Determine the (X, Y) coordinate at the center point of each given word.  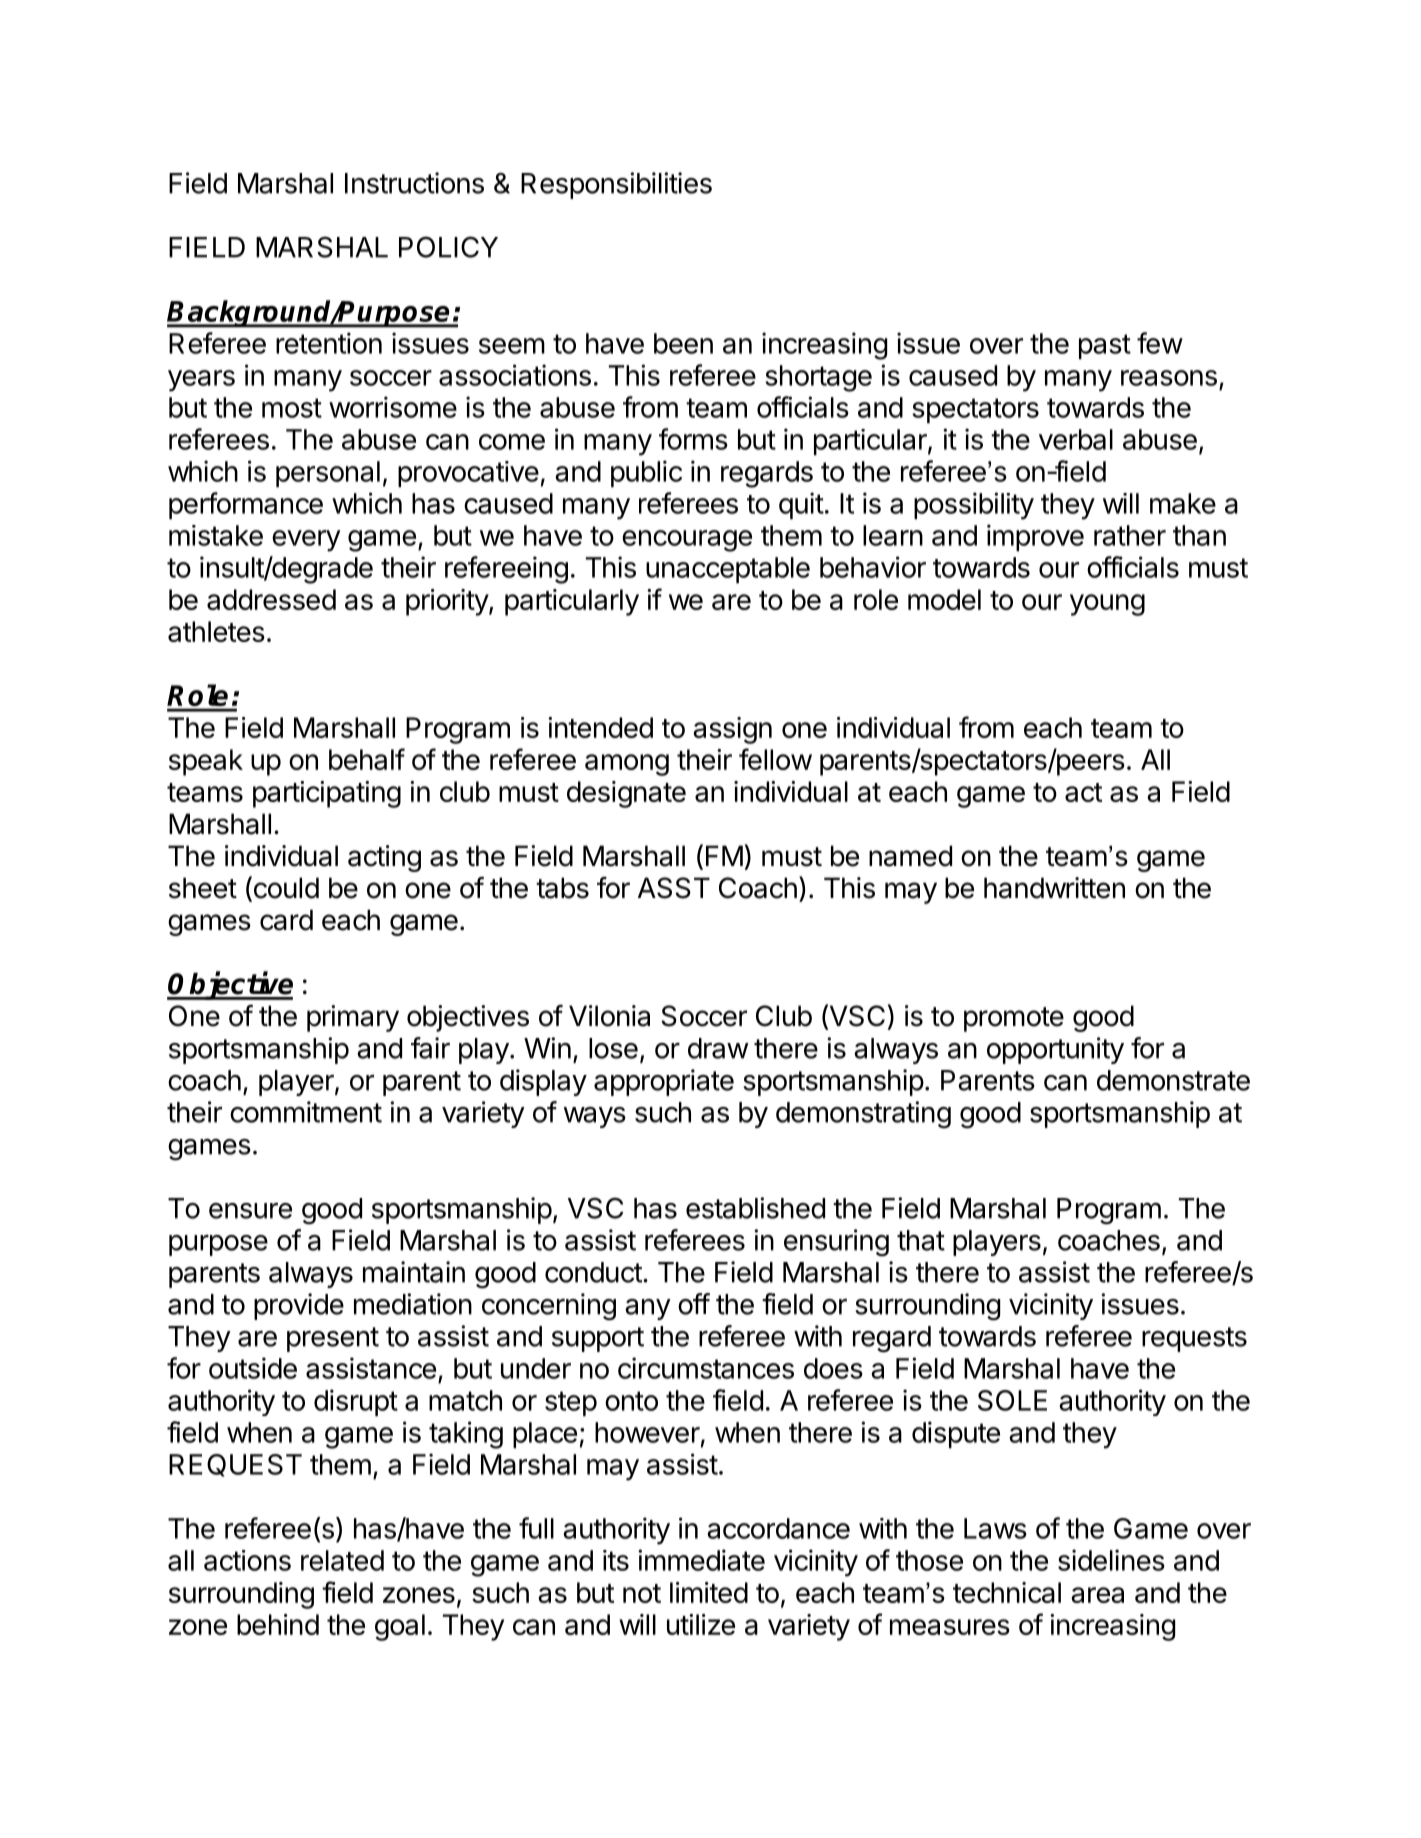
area (1097, 1595)
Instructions (414, 183)
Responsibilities (616, 185)
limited (709, 1592)
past (1105, 346)
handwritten (1054, 888)
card (286, 920)
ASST (674, 888)
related (342, 1560)
